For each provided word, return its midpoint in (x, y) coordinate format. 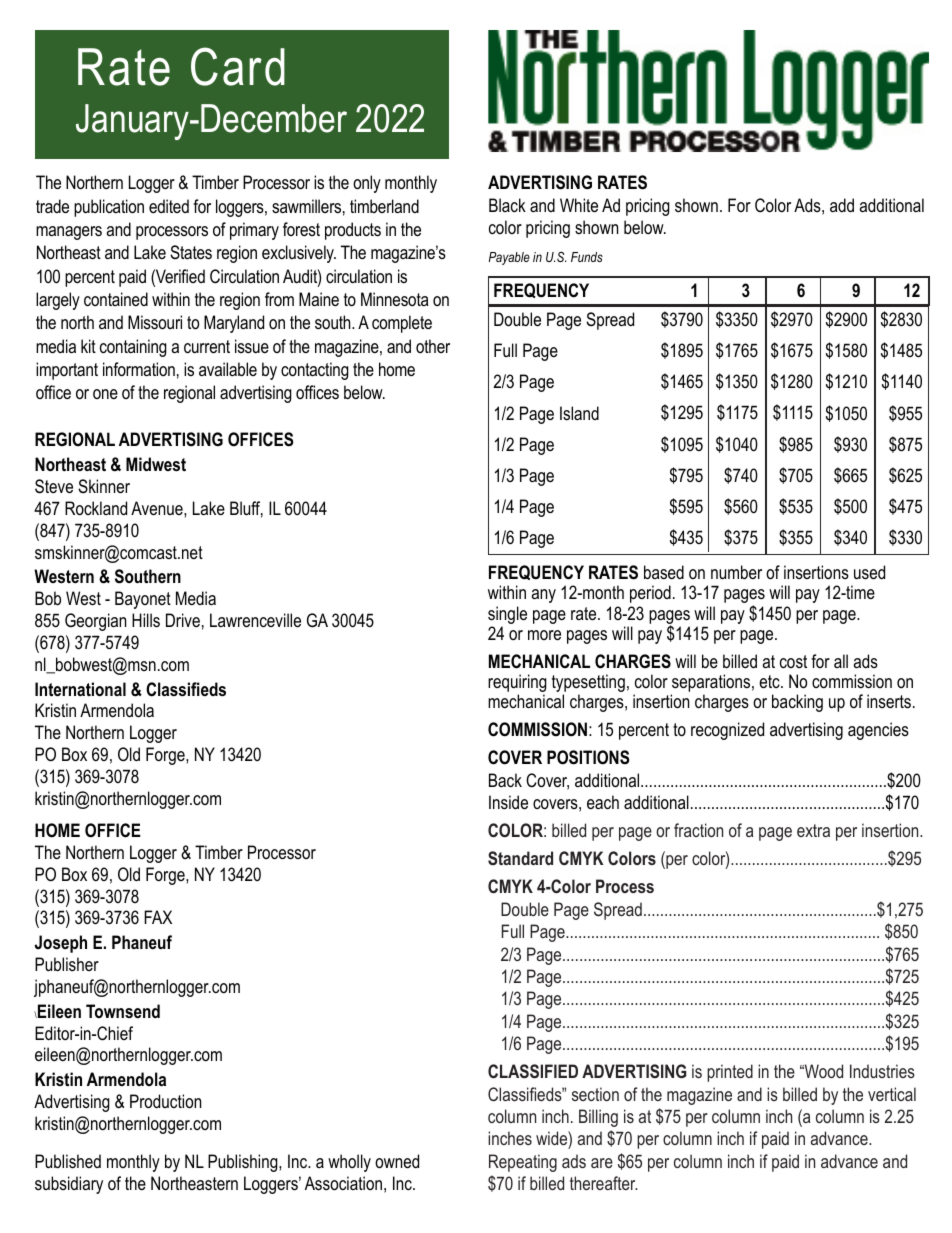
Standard (520, 858)
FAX (158, 917)
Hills (146, 620)
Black (507, 205)
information (139, 369)
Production (165, 1101)
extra (813, 830)
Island (579, 413)
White (579, 205)
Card (238, 66)
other (433, 346)
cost (793, 661)
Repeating (523, 1163)
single (507, 615)
